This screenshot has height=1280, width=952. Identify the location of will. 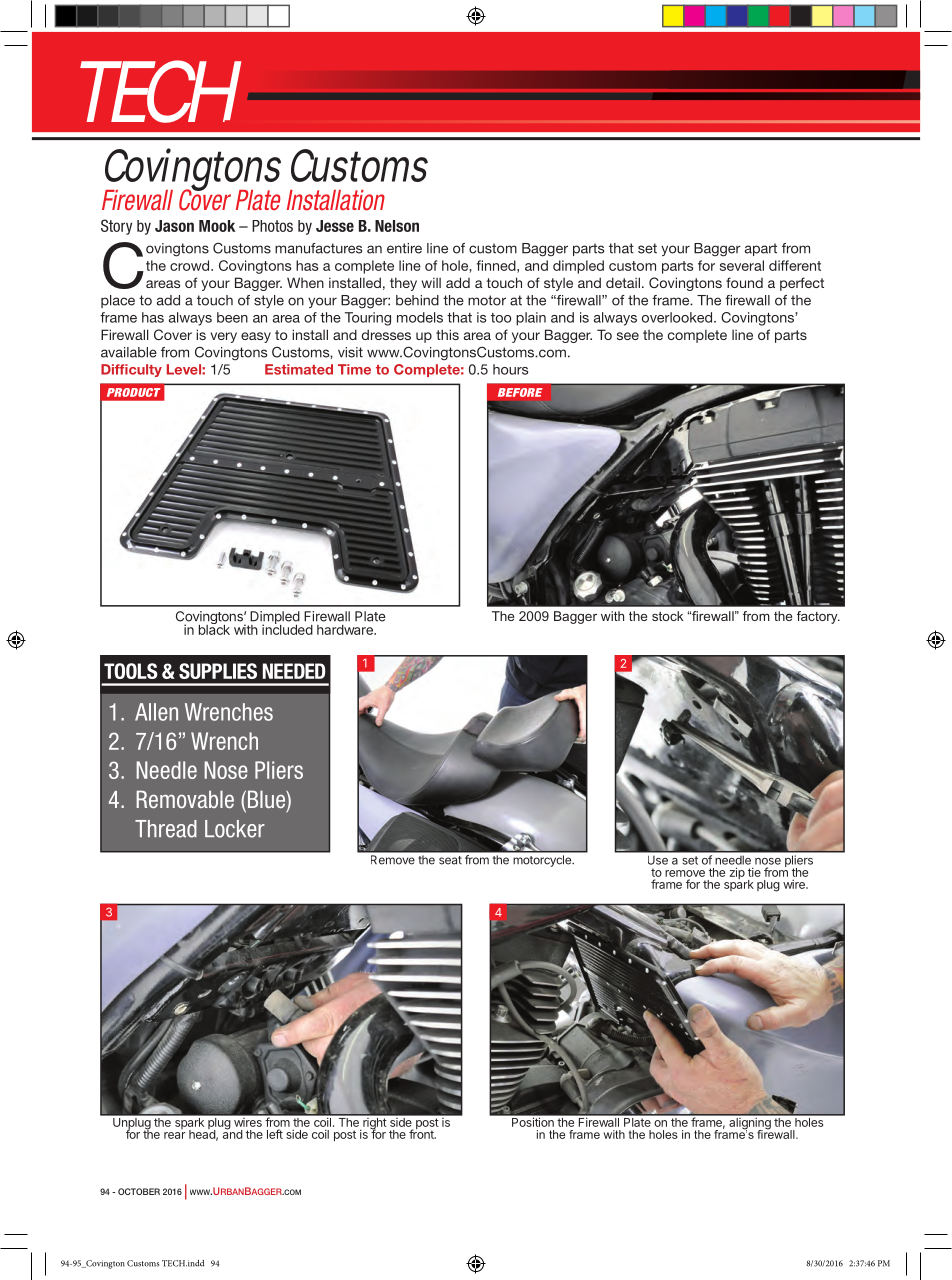
(431, 282).
